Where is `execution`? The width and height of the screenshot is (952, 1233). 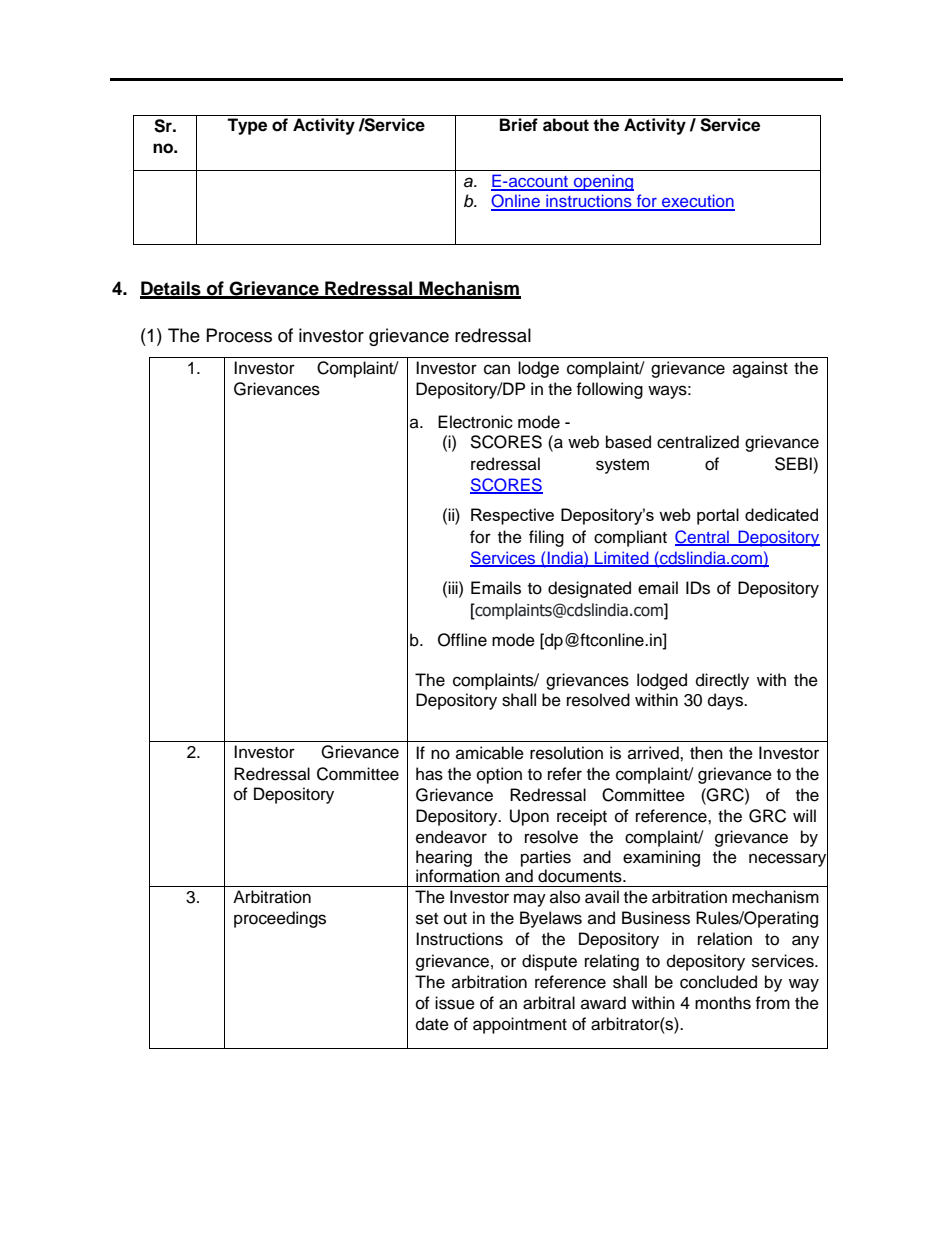 execution is located at coordinates (697, 202).
